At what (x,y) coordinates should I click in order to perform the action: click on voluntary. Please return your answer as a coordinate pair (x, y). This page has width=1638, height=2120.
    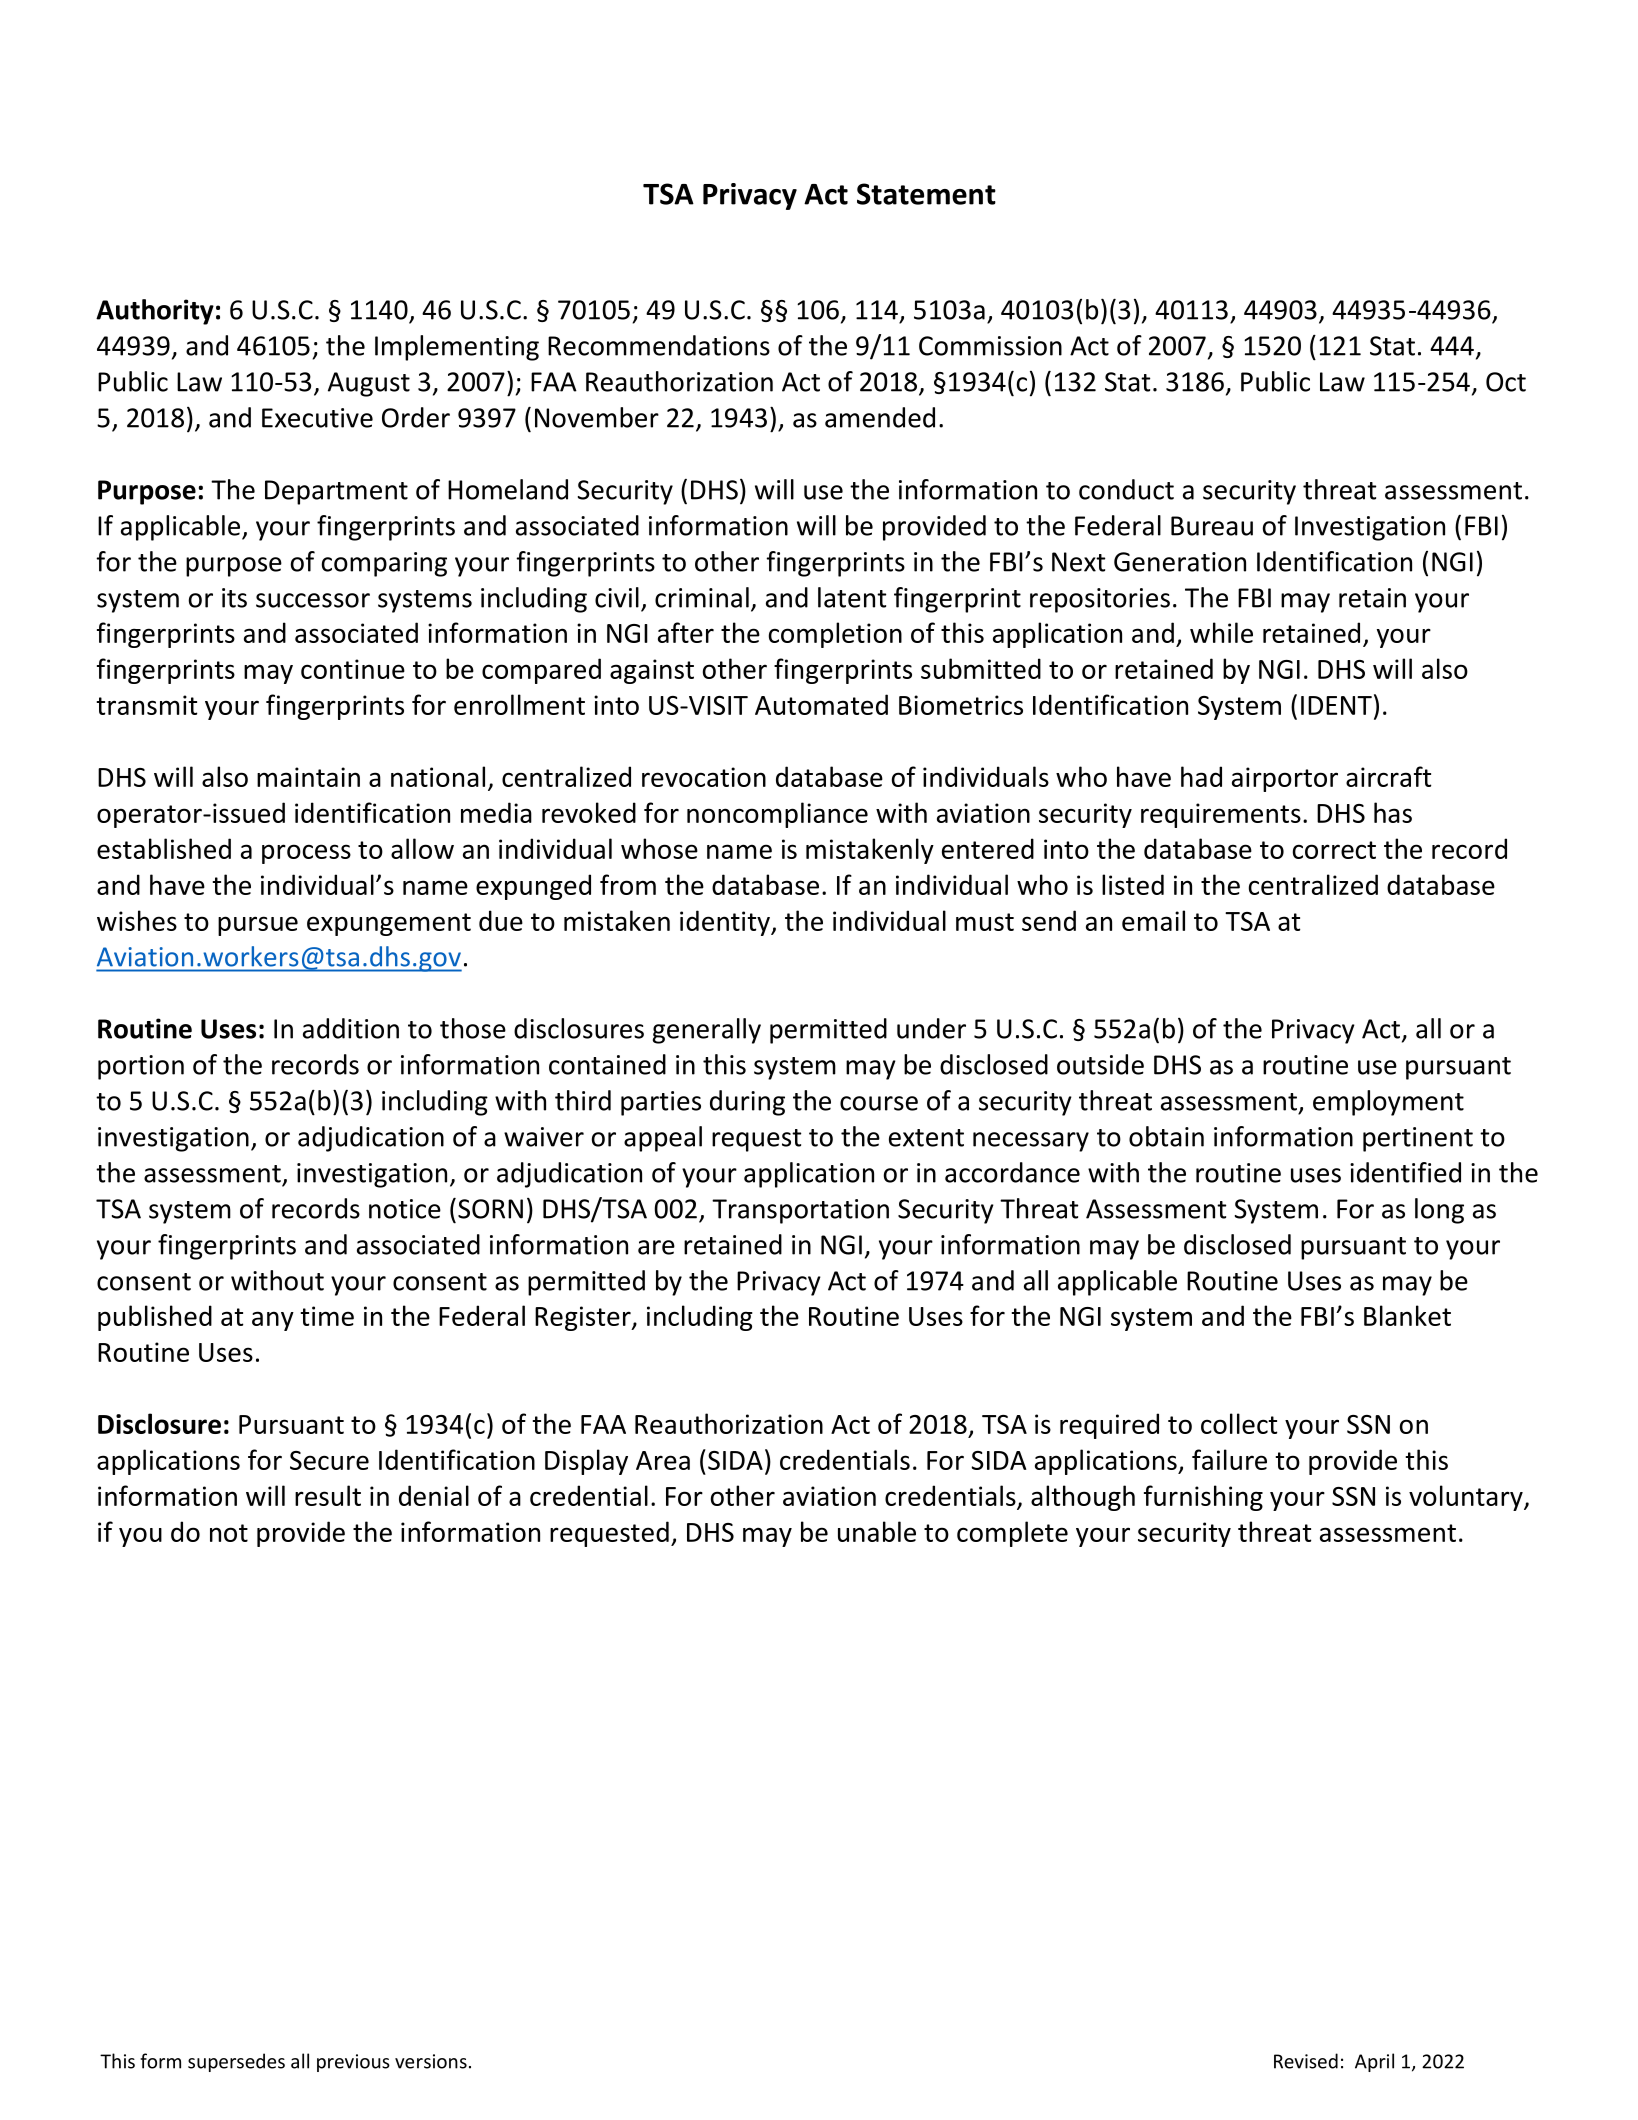
    Looking at the image, I should click on (1467, 1498).
